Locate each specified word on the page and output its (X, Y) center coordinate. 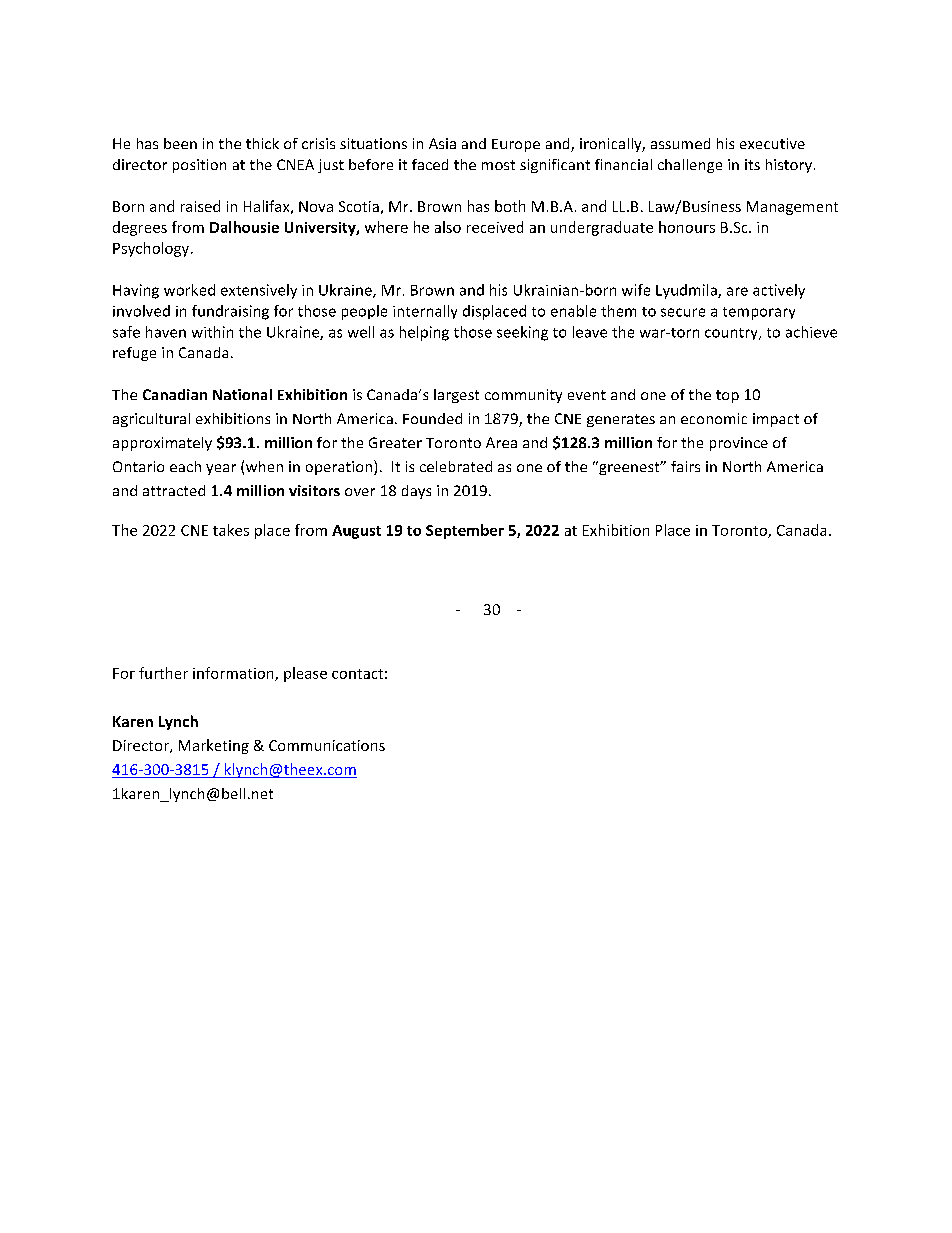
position (199, 166)
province (739, 444)
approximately (162, 444)
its (752, 164)
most (498, 165)
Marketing (214, 746)
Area (501, 442)
